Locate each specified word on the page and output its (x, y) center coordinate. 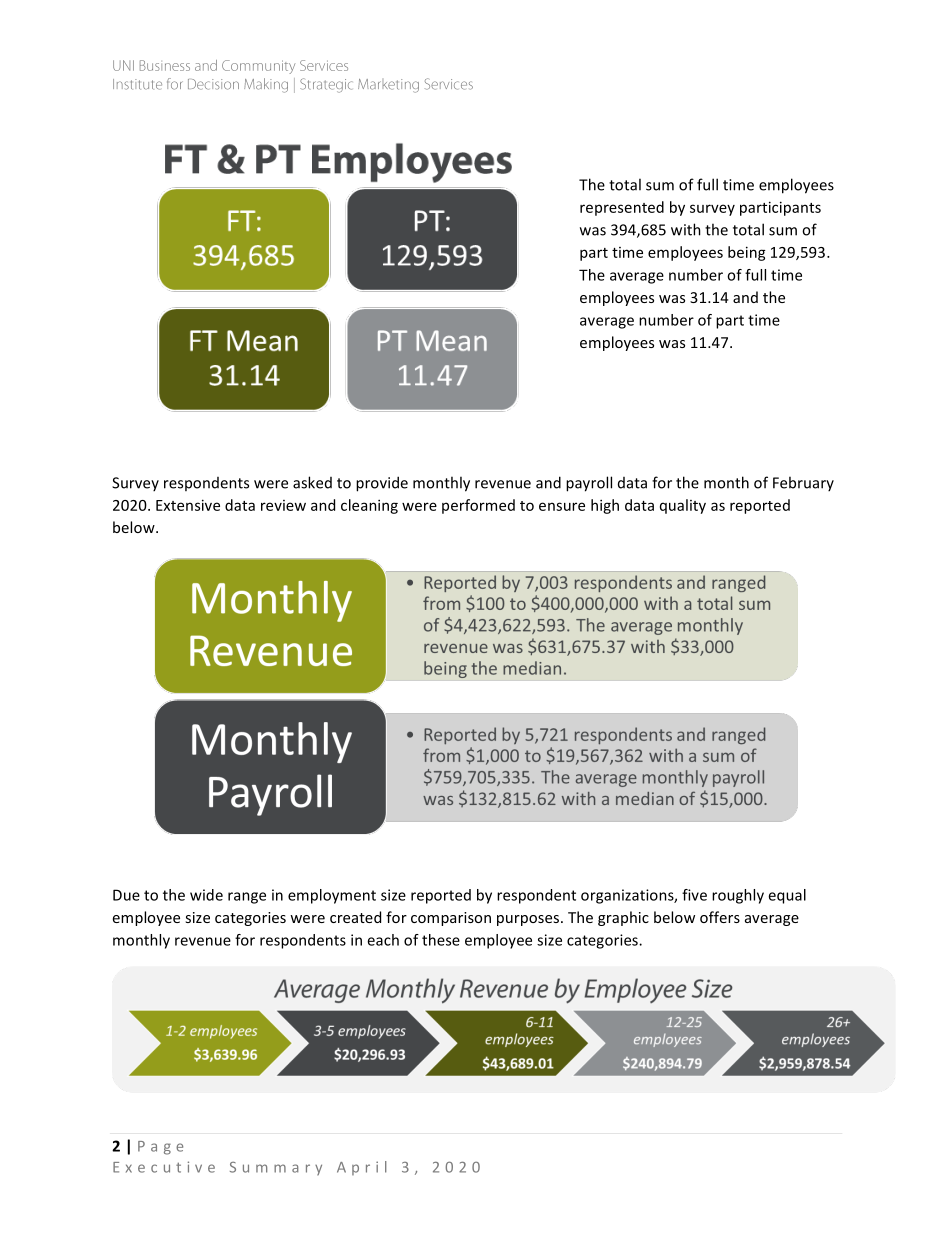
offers (720, 917)
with (686, 229)
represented (622, 208)
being (747, 253)
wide (206, 895)
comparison (451, 919)
